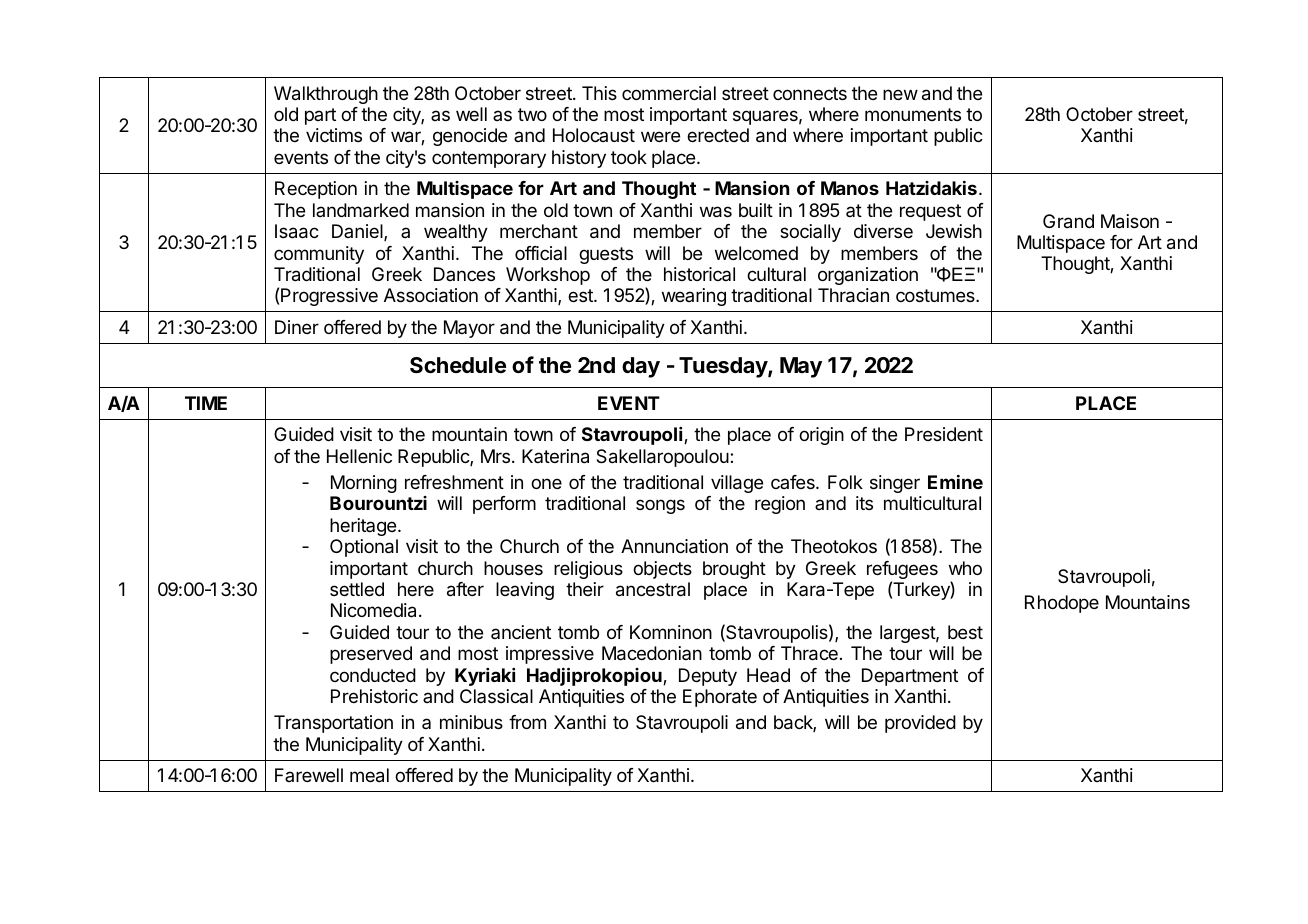 This document has height=924, width=1308. What do you see at coordinates (944, 434) in the document?
I see `President` at bounding box center [944, 434].
